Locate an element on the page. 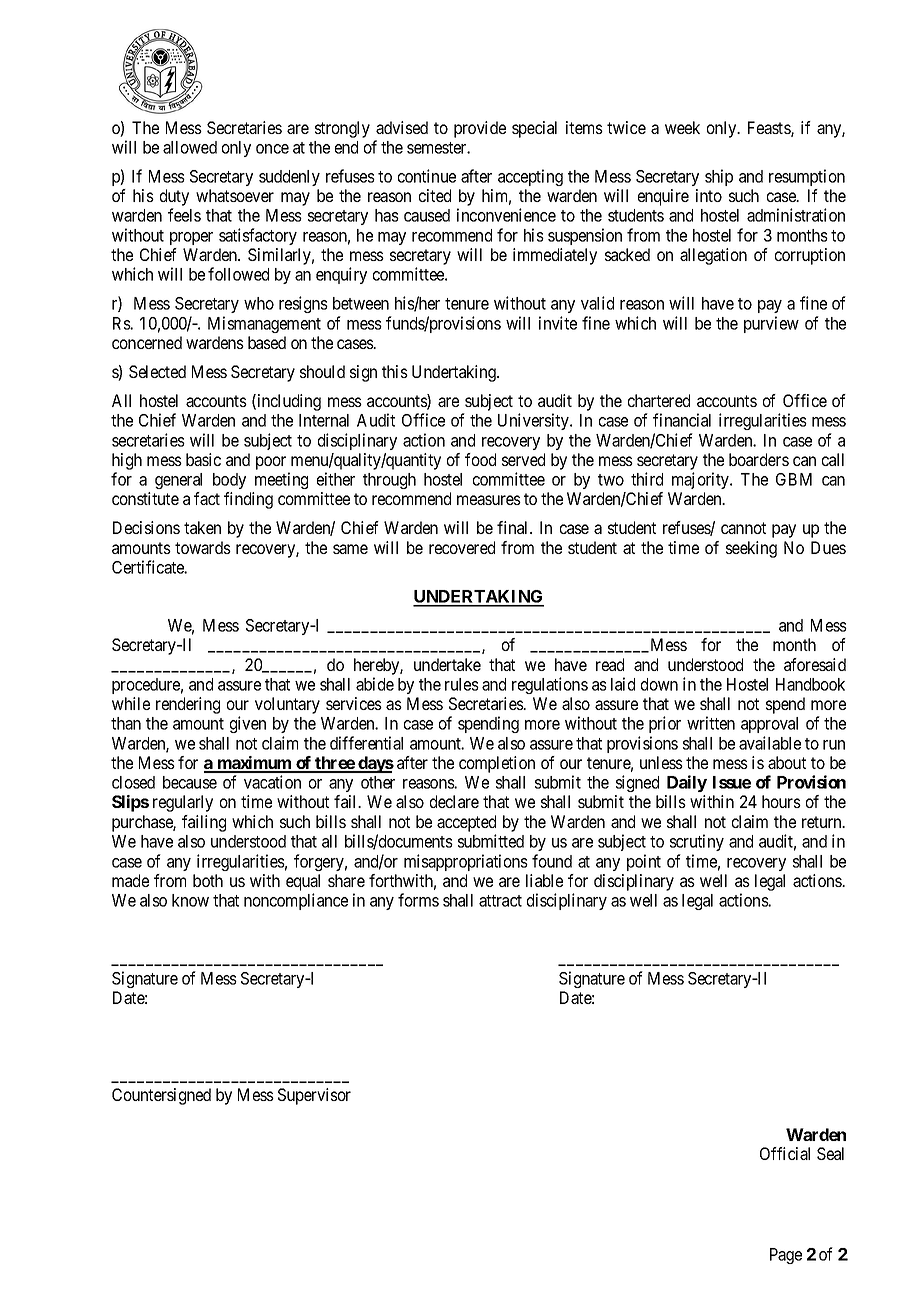  attract is located at coordinates (500, 901).
